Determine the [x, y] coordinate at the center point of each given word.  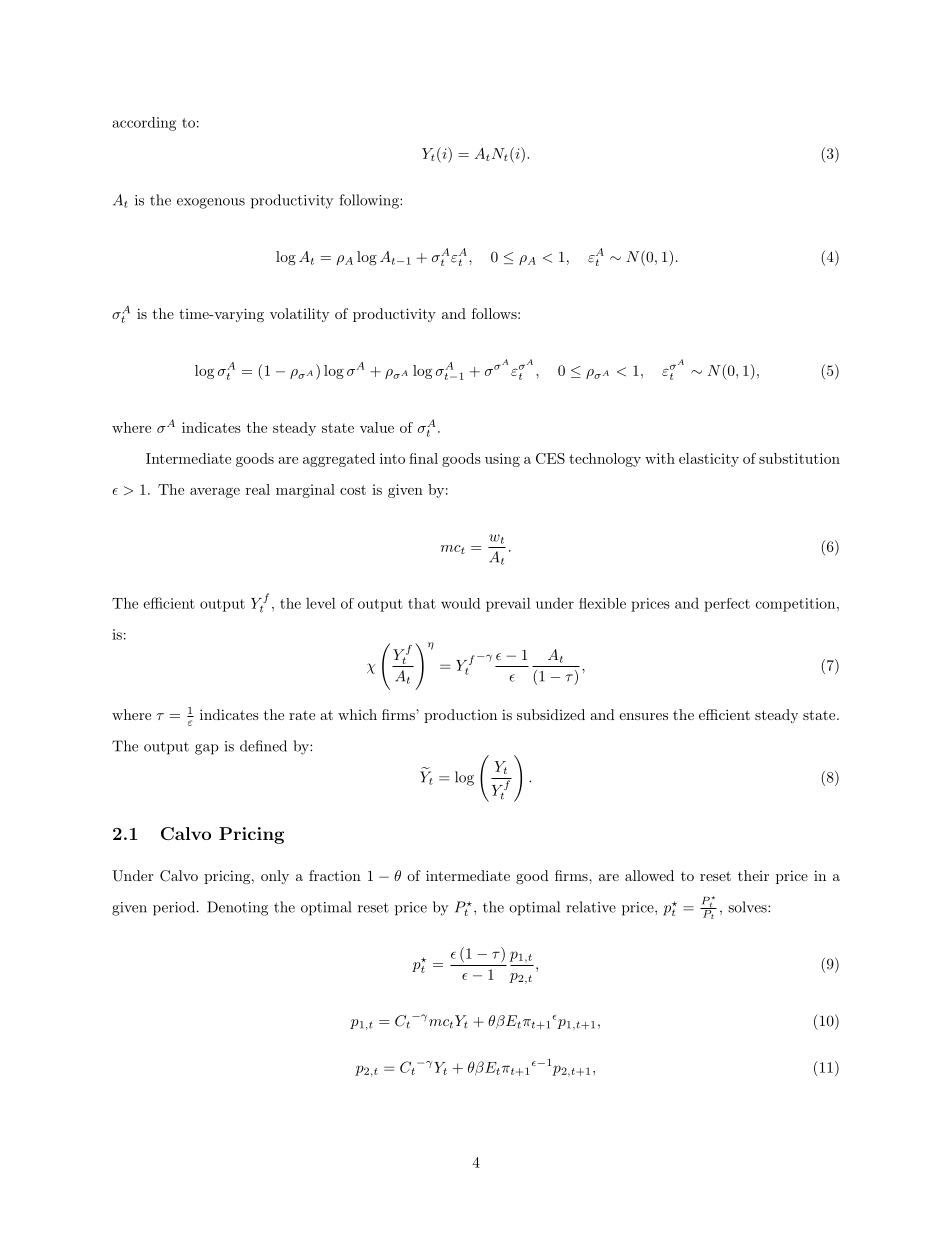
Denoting [237, 908]
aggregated [339, 460]
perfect [727, 605]
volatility [300, 315]
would [461, 603]
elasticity [709, 460]
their [753, 875]
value [377, 427]
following [370, 201]
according [144, 124]
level [321, 603]
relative [591, 907]
